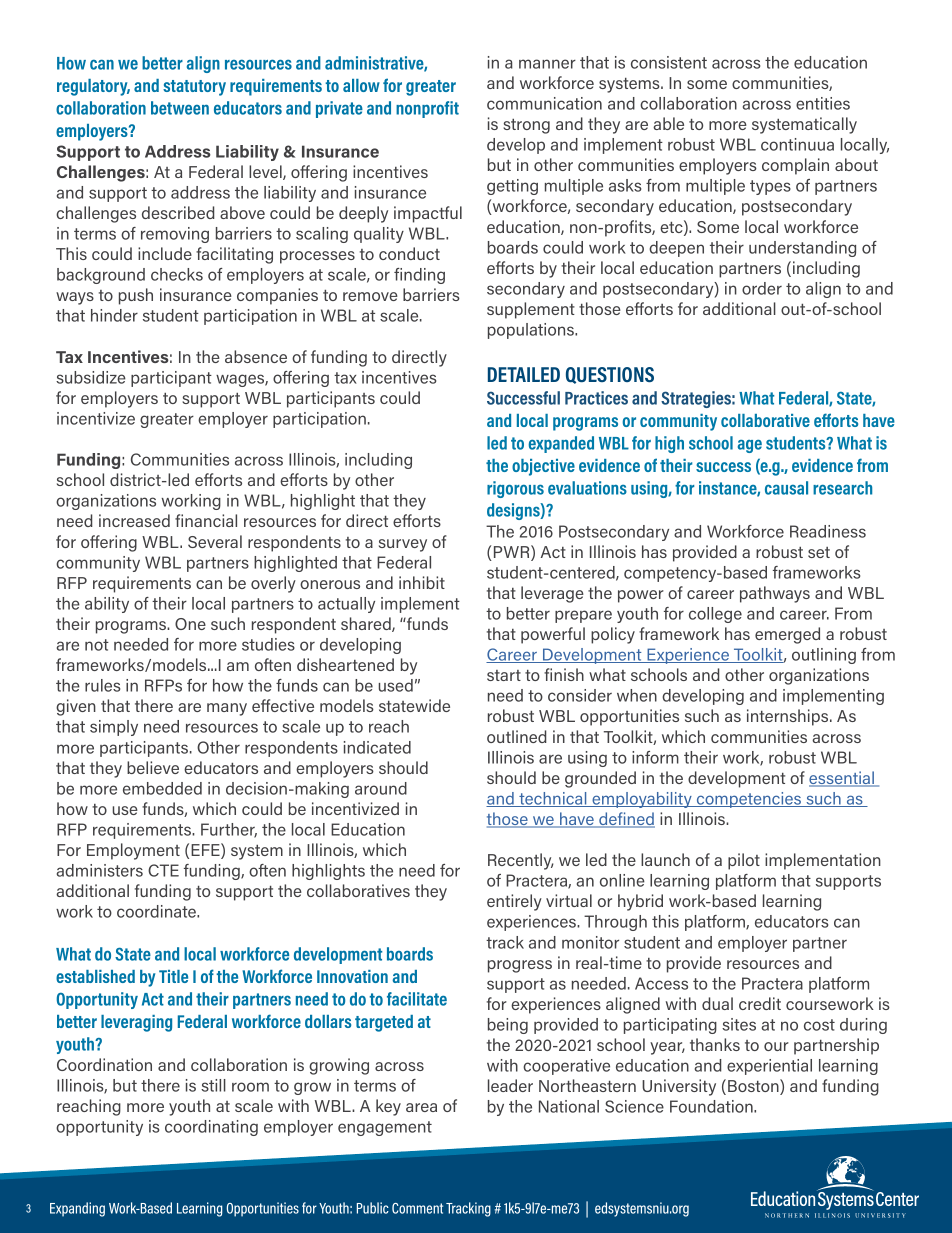 The image size is (952, 1233). I want to click on nonprofit, so click(427, 109).
